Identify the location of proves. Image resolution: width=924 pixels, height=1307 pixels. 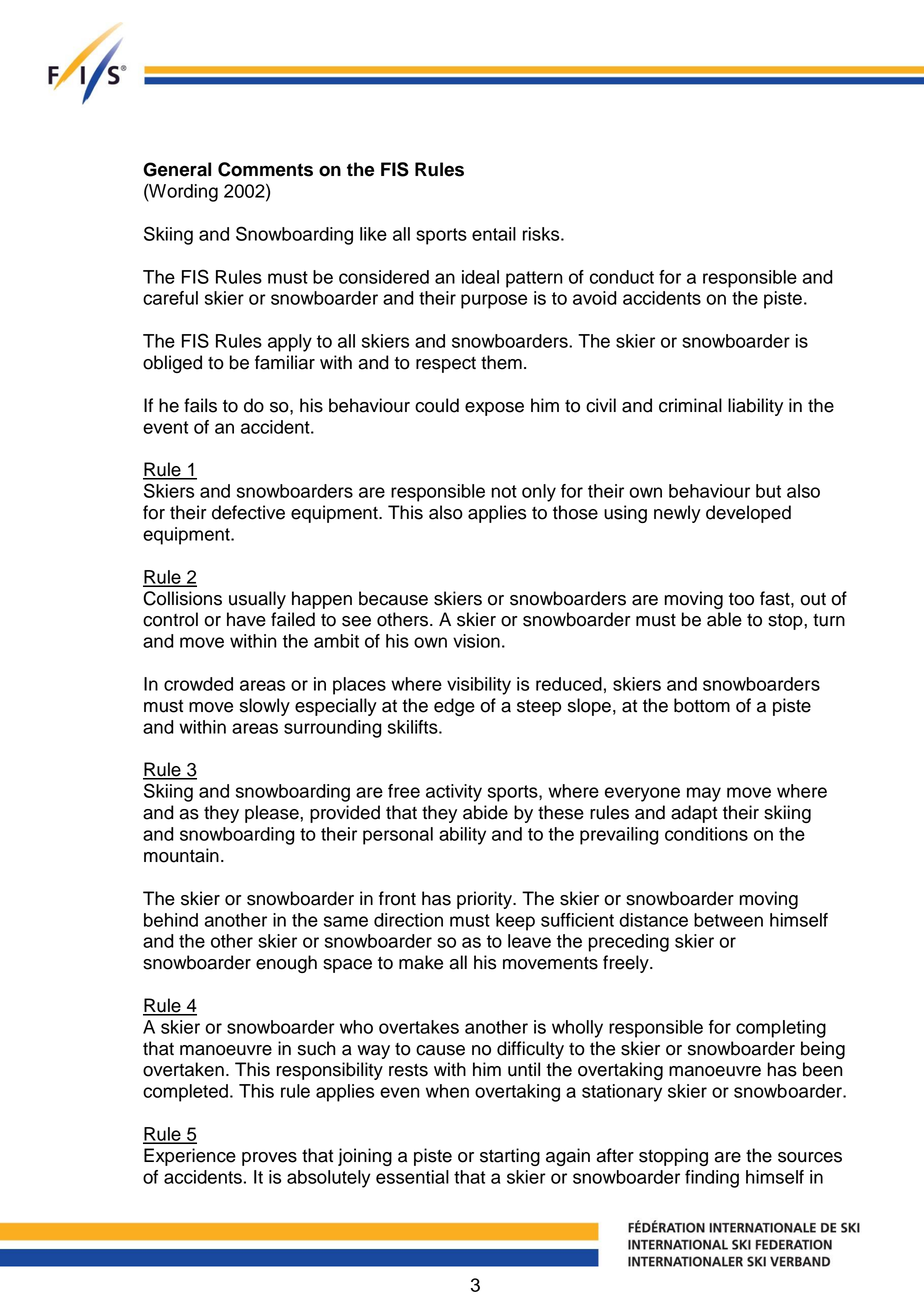
(269, 1159).
